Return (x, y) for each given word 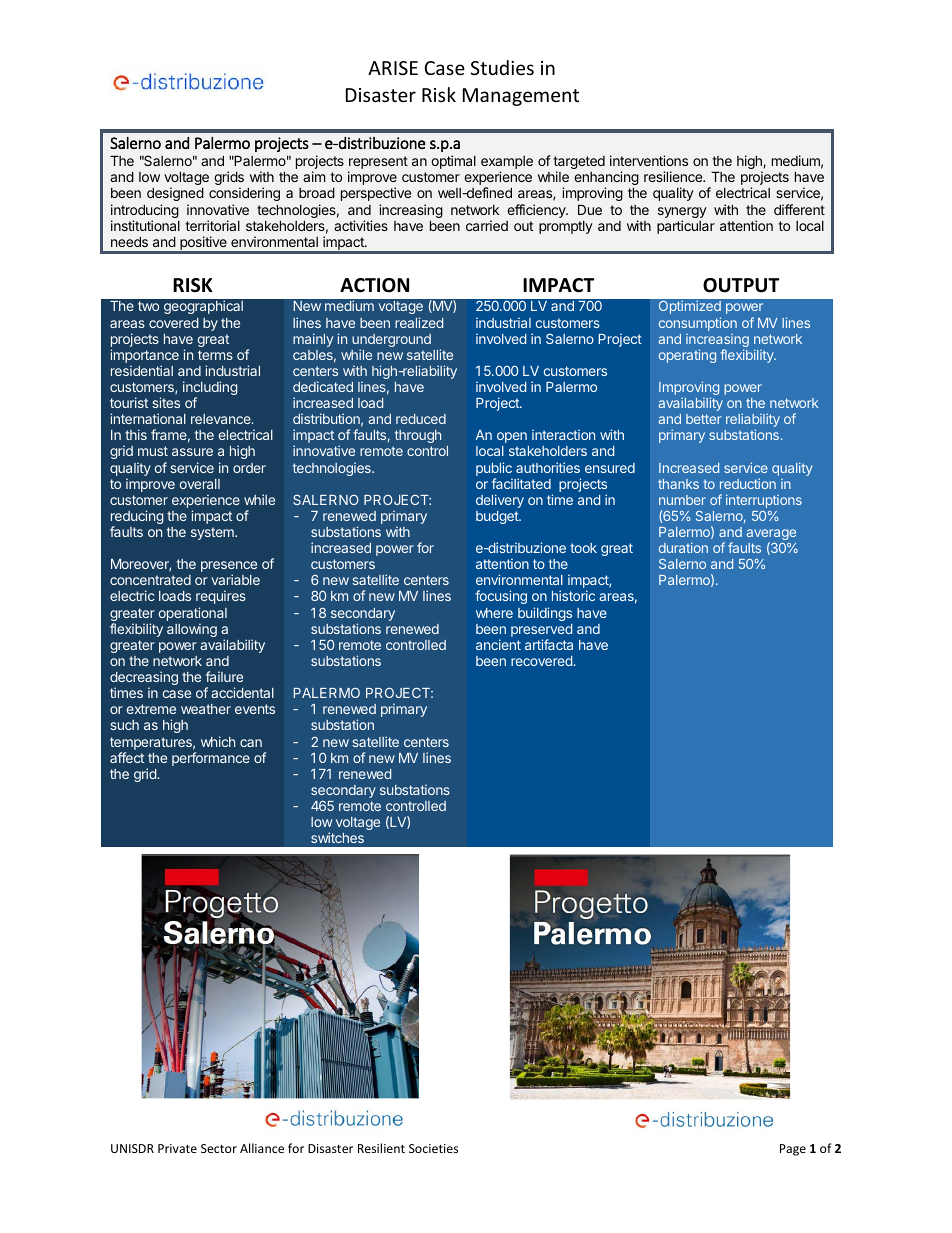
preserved (541, 632)
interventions (649, 160)
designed (175, 194)
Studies (502, 67)
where (494, 613)
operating (687, 356)
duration (683, 547)
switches (337, 837)
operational (193, 615)
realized (419, 322)
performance (211, 759)
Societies (433, 1148)
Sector (219, 1148)
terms (215, 355)
